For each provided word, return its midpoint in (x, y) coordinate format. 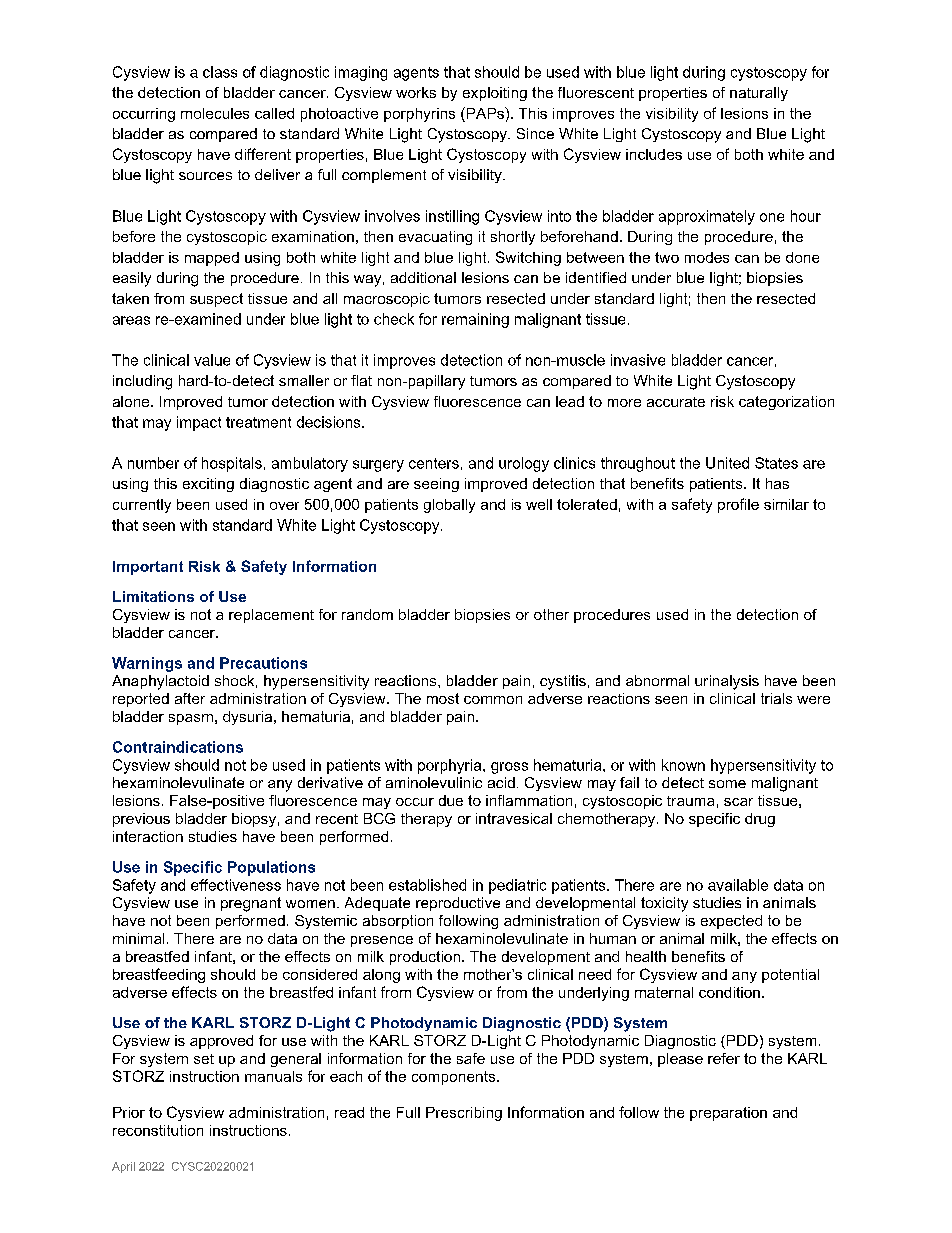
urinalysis (727, 682)
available (738, 885)
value (212, 360)
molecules (215, 113)
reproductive (458, 904)
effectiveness (236, 885)
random (367, 614)
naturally (759, 94)
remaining (475, 320)
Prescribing (464, 1114)
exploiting (495, 94)
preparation (728, 1114)
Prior (129, 1112)
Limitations (153, 596)
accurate (676, 402)
